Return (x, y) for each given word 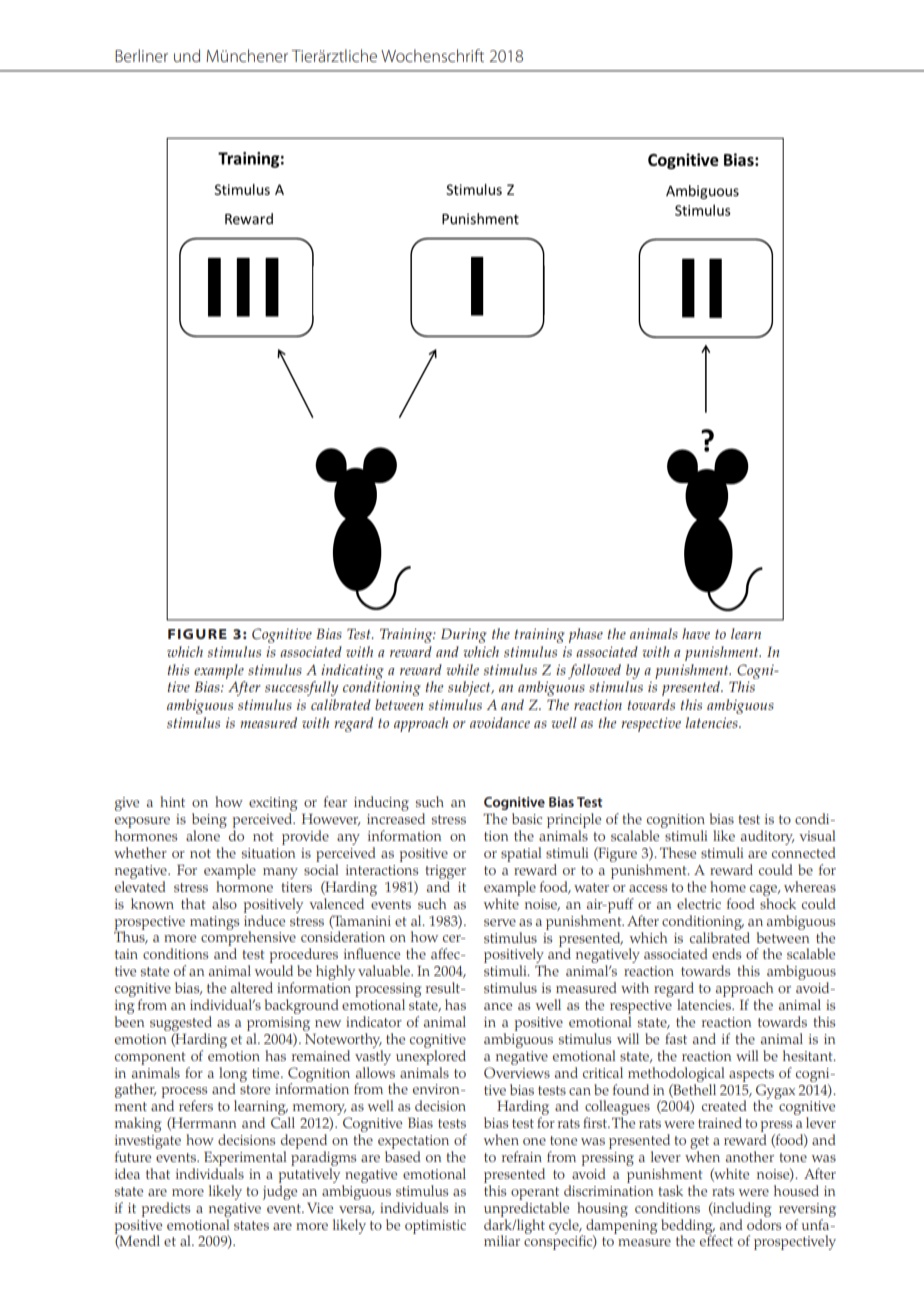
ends (726, 953)
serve (500, 922)
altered (252, 987)
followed (594, 671)
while (463, 669)
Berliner (141, 55)
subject (470, 688)
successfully (301, 688)
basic (527, 818)
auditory (767, 837)
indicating (352, 671)
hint (172, 801)
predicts (166, 1209)
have (696, 633)
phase (586, 635)
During (464, 636)
